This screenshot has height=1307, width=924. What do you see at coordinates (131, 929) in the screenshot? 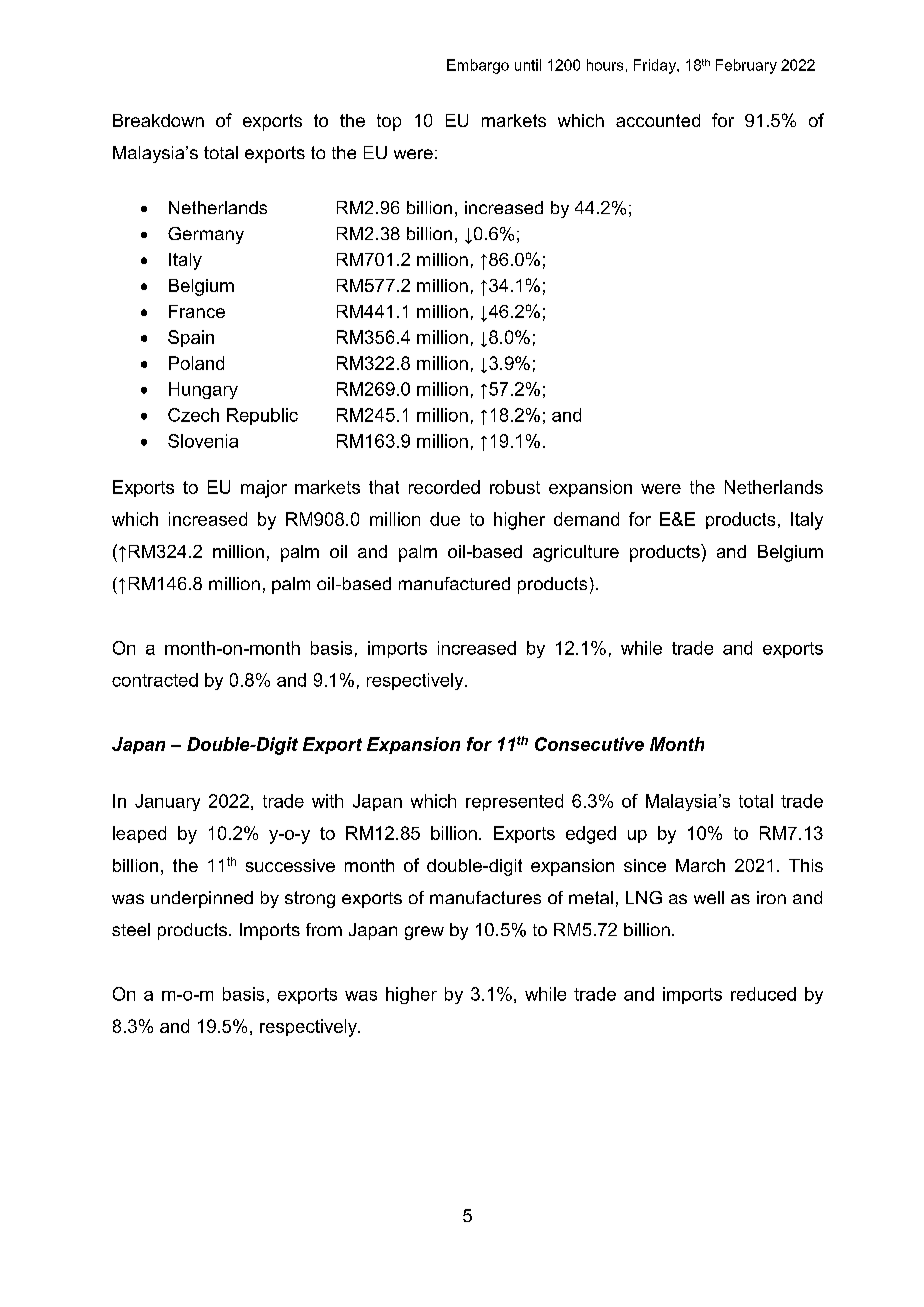
I see `steel` at bounding box center [131, 929].
